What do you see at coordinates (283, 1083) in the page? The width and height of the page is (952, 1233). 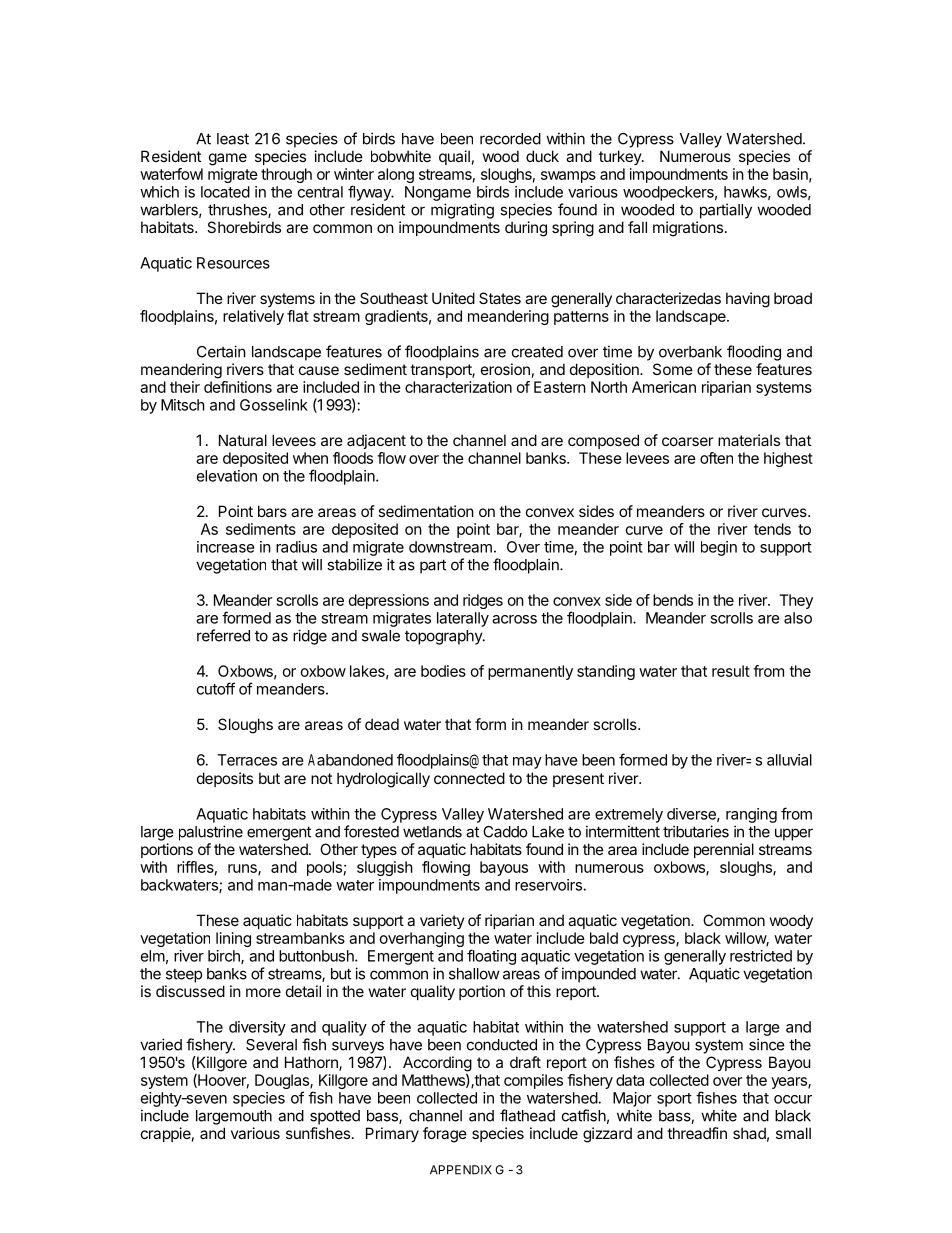 I see `Douglas` at bounding box center [283, 1083].
